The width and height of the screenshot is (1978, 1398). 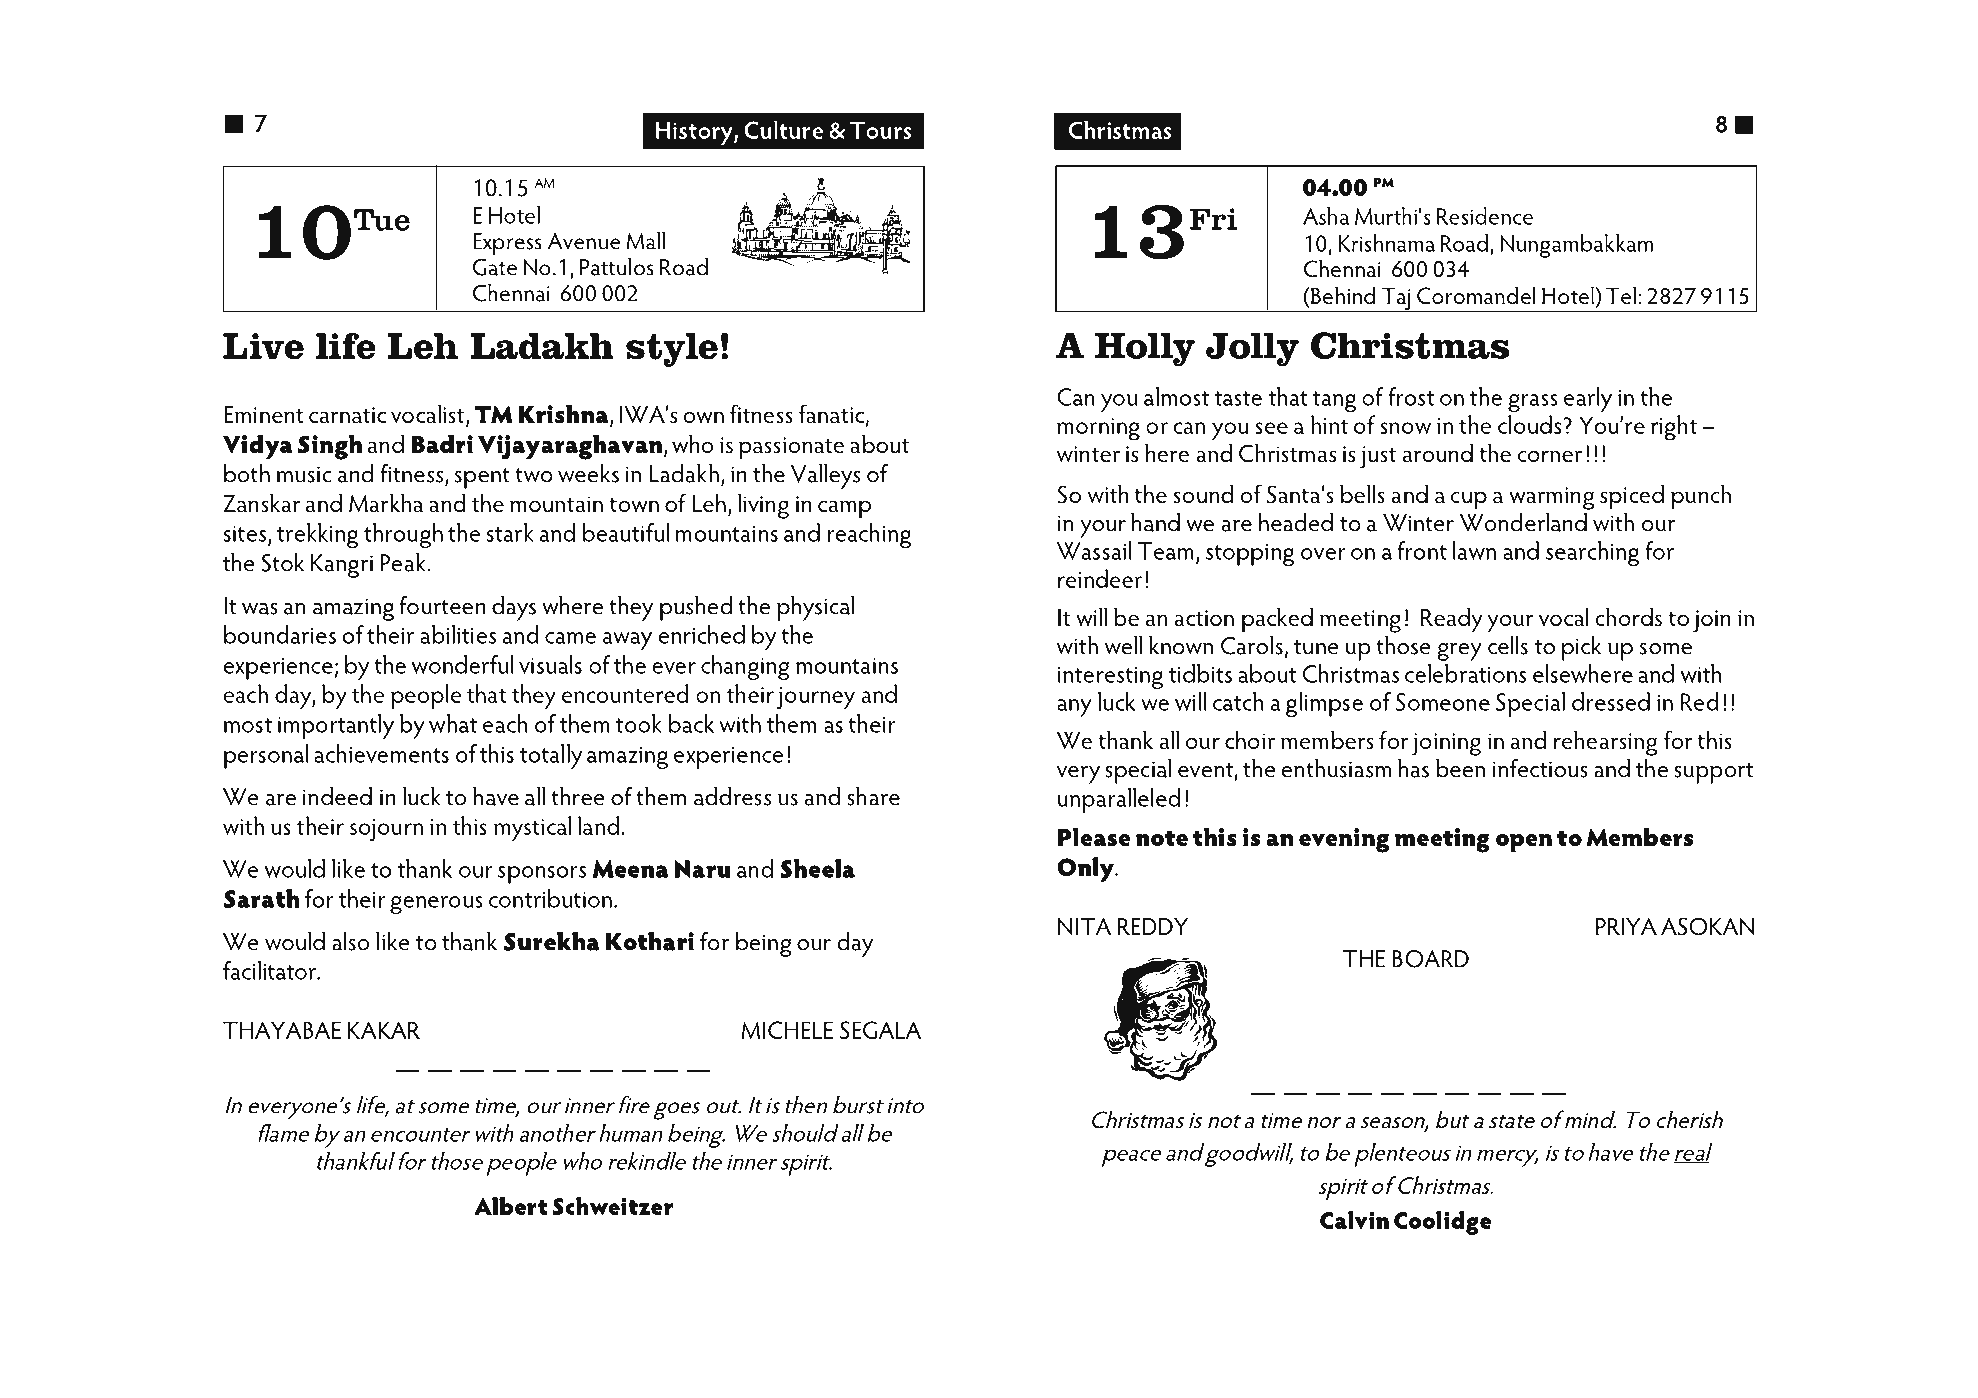 I want to click on Tours, so click(x=880, y=130).
